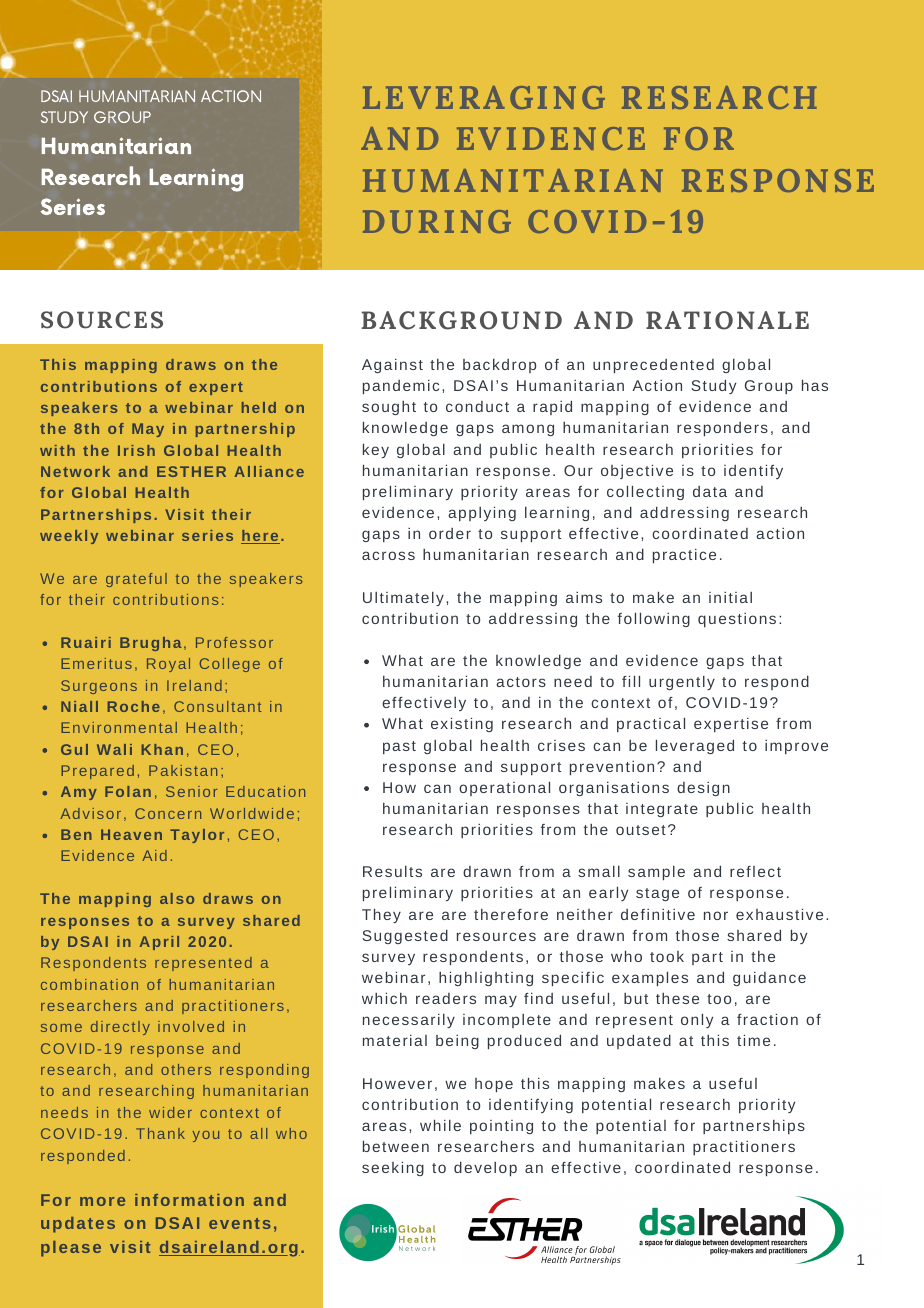 Image resolution: width=924 pixels, height=1308 pixels. I want to click on ESTHER, so click(191, 471).
